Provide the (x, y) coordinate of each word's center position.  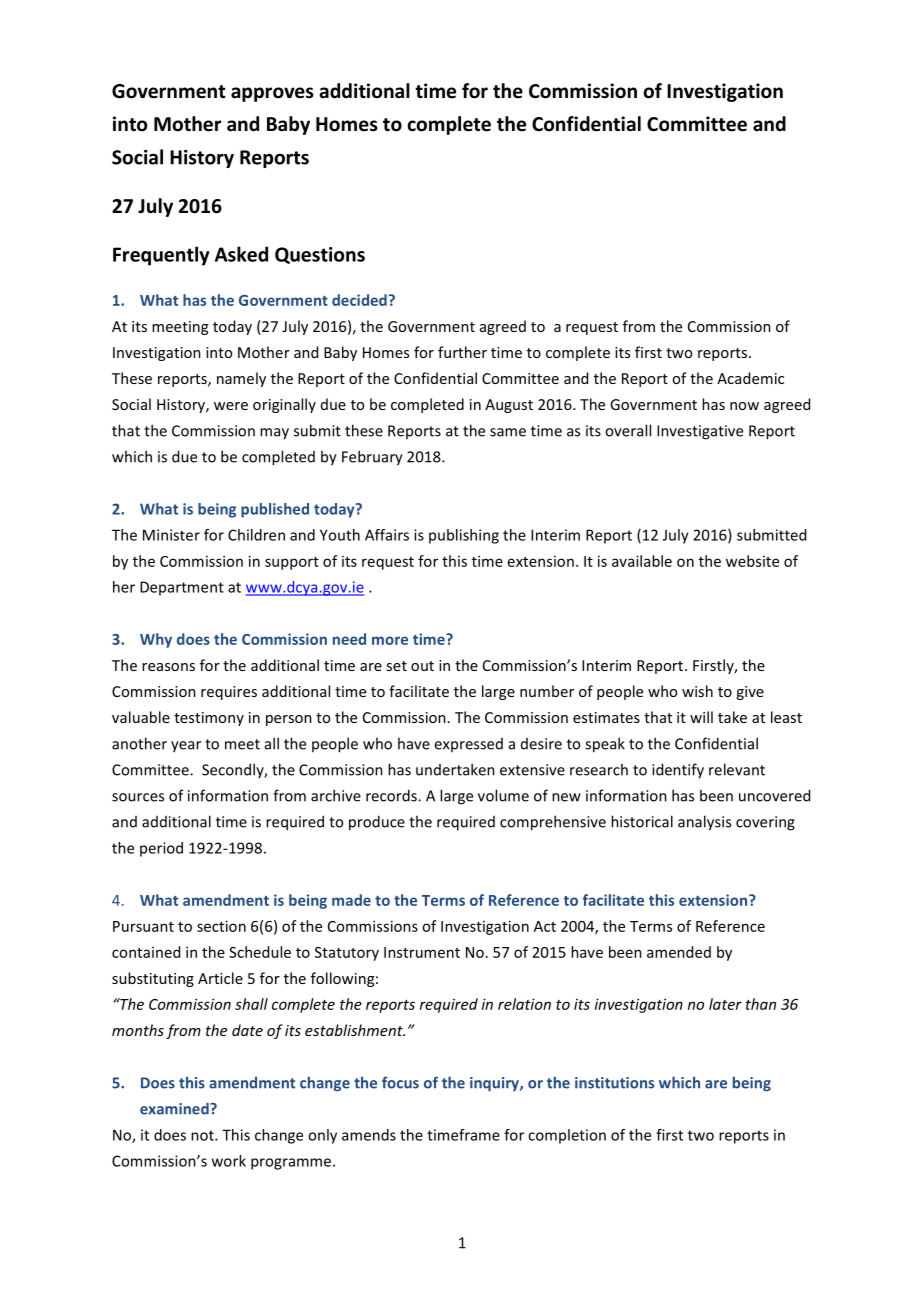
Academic (750, 378)
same (508, 432)
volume (503, 795)
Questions (320, 255)
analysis (704, 823)
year (186, 747)
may (274, 434)
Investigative (700, 432)
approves (272, 94)
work (229, 1161)
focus (400, 1082)
